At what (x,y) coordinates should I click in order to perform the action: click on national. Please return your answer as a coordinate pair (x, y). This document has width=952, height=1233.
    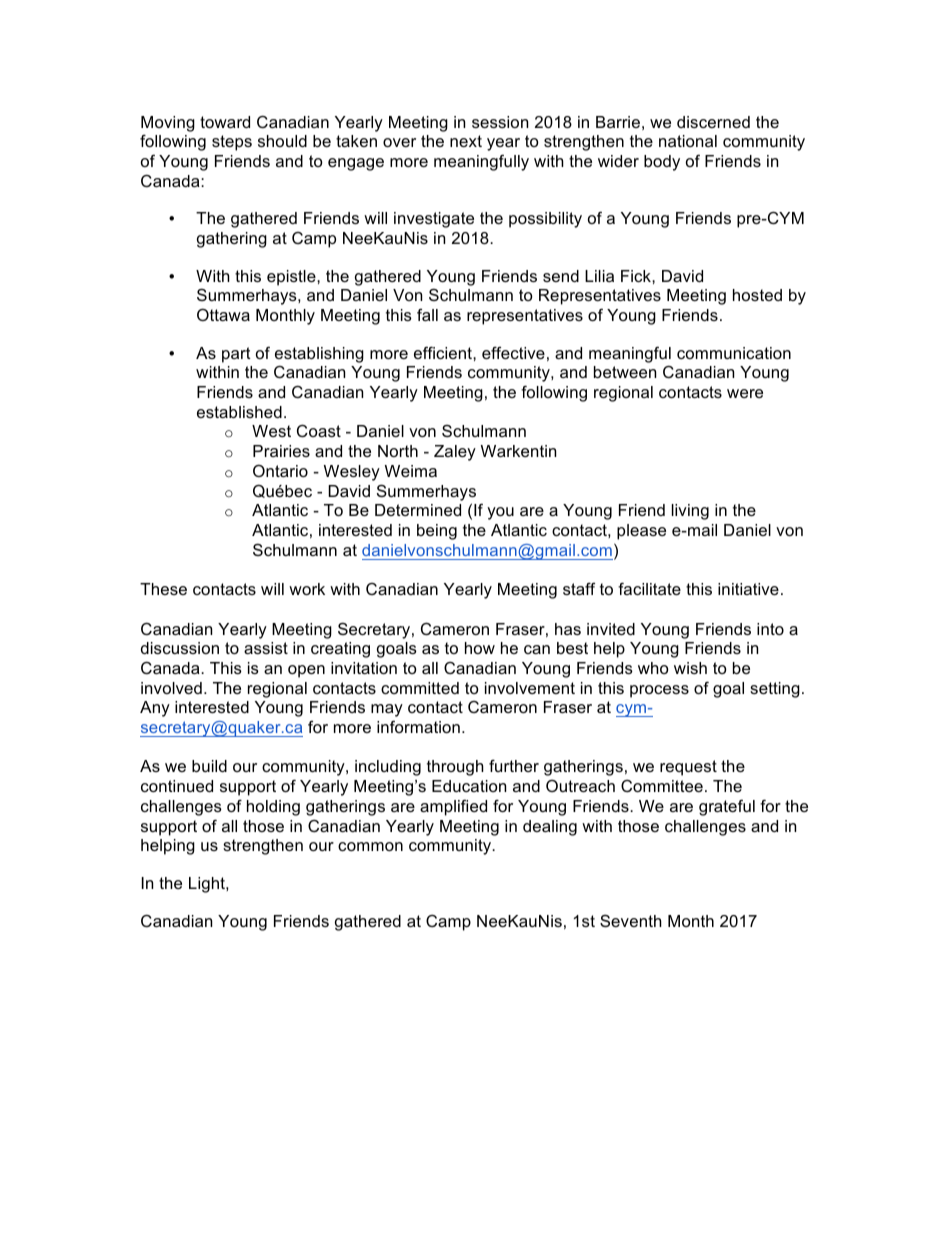
    Looking at the image, I should click on (688, 141).
